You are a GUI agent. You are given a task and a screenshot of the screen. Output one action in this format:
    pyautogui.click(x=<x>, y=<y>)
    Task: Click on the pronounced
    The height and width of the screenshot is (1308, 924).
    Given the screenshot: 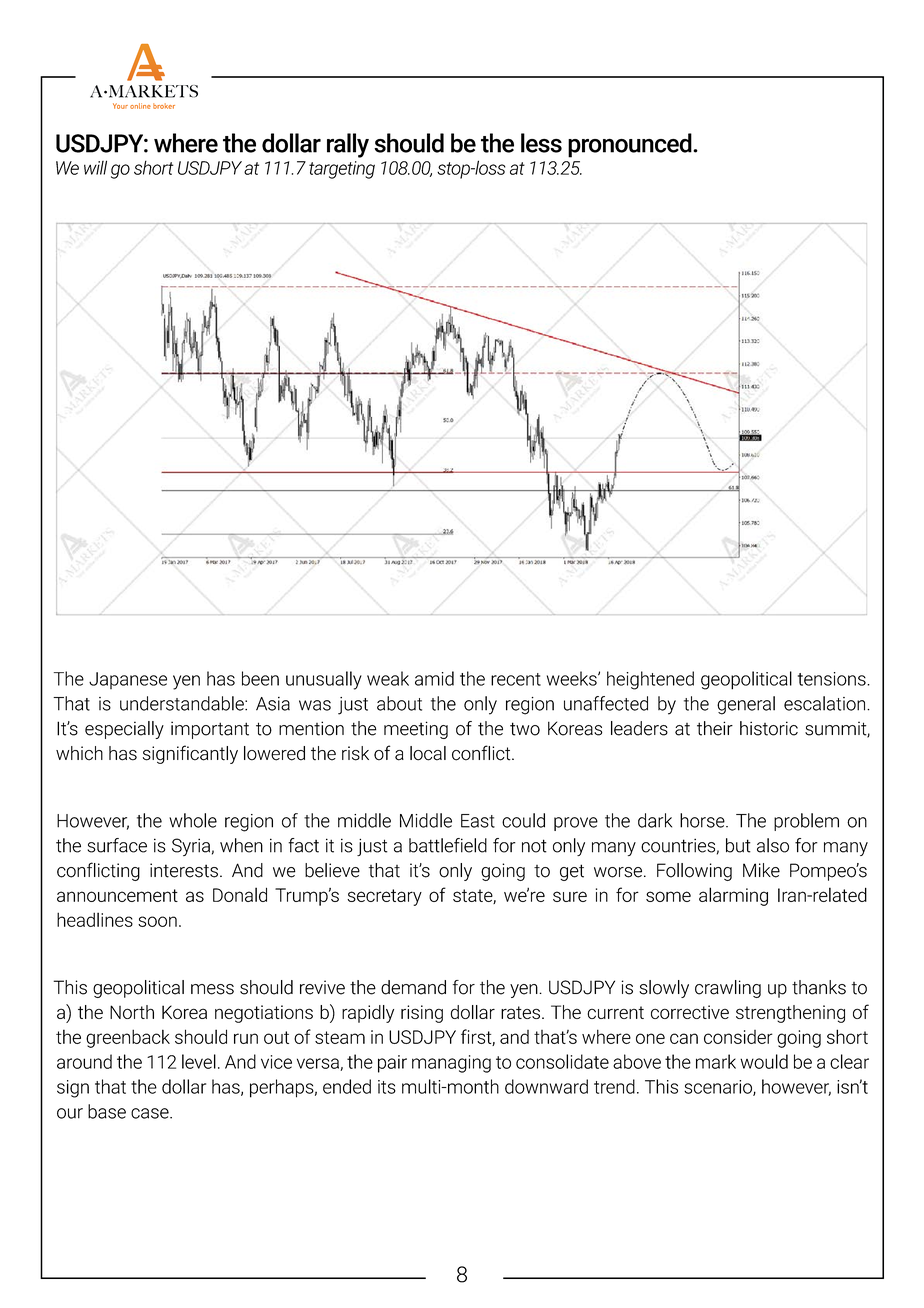 What is the action you would take?
    pyautogui.click(x=631, y=145)
